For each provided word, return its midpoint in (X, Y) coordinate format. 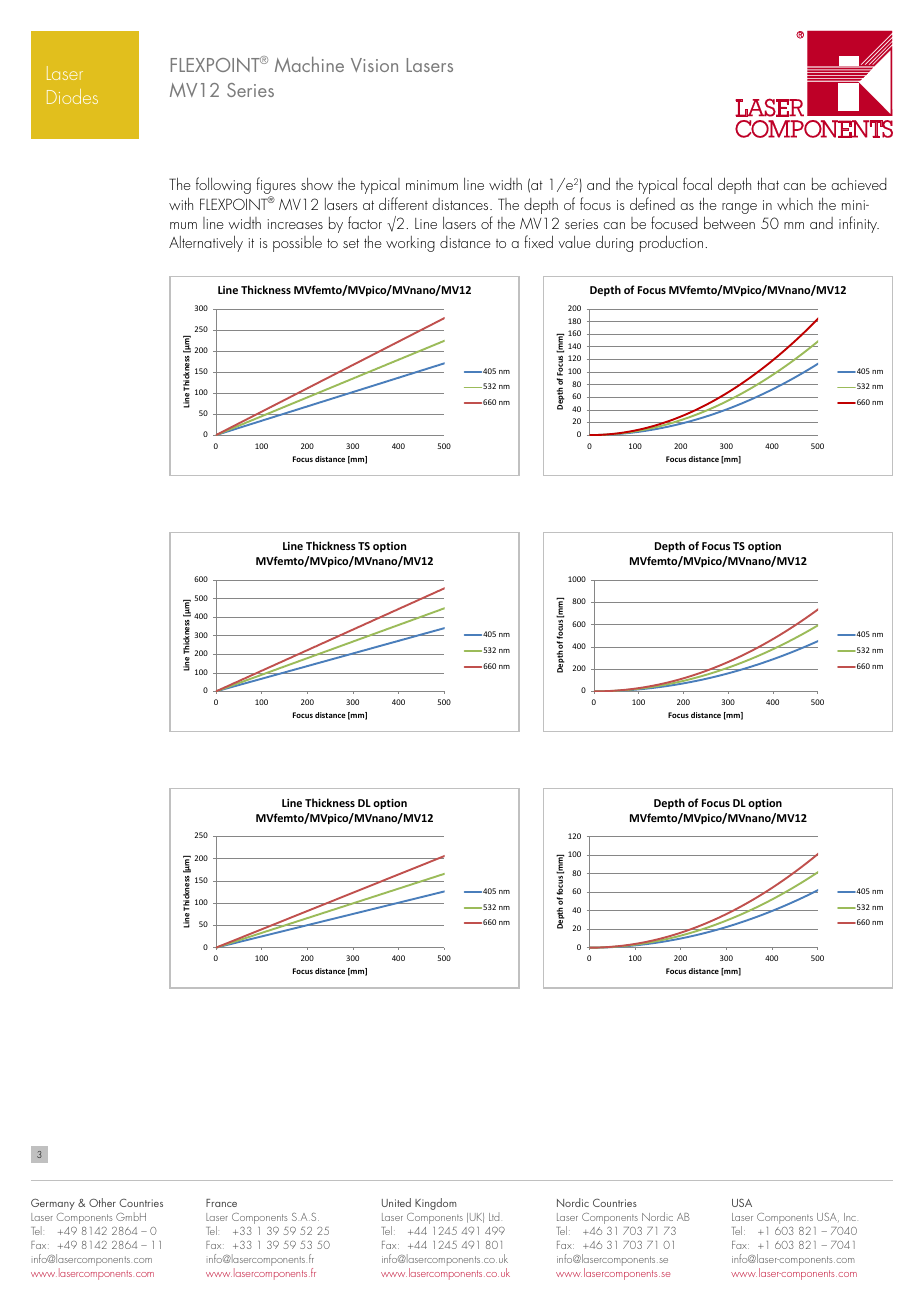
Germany (53, 1204)
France (221, 1203)
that (768, 183)
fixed (538, 241)
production (671, 243)
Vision (374, 65)
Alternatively (206, 243)
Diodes (72, 96)
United (396, 1202)
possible (297, 244)
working (410, 244)
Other (102, 1202)
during (614, 243)
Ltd (494, 1217)
